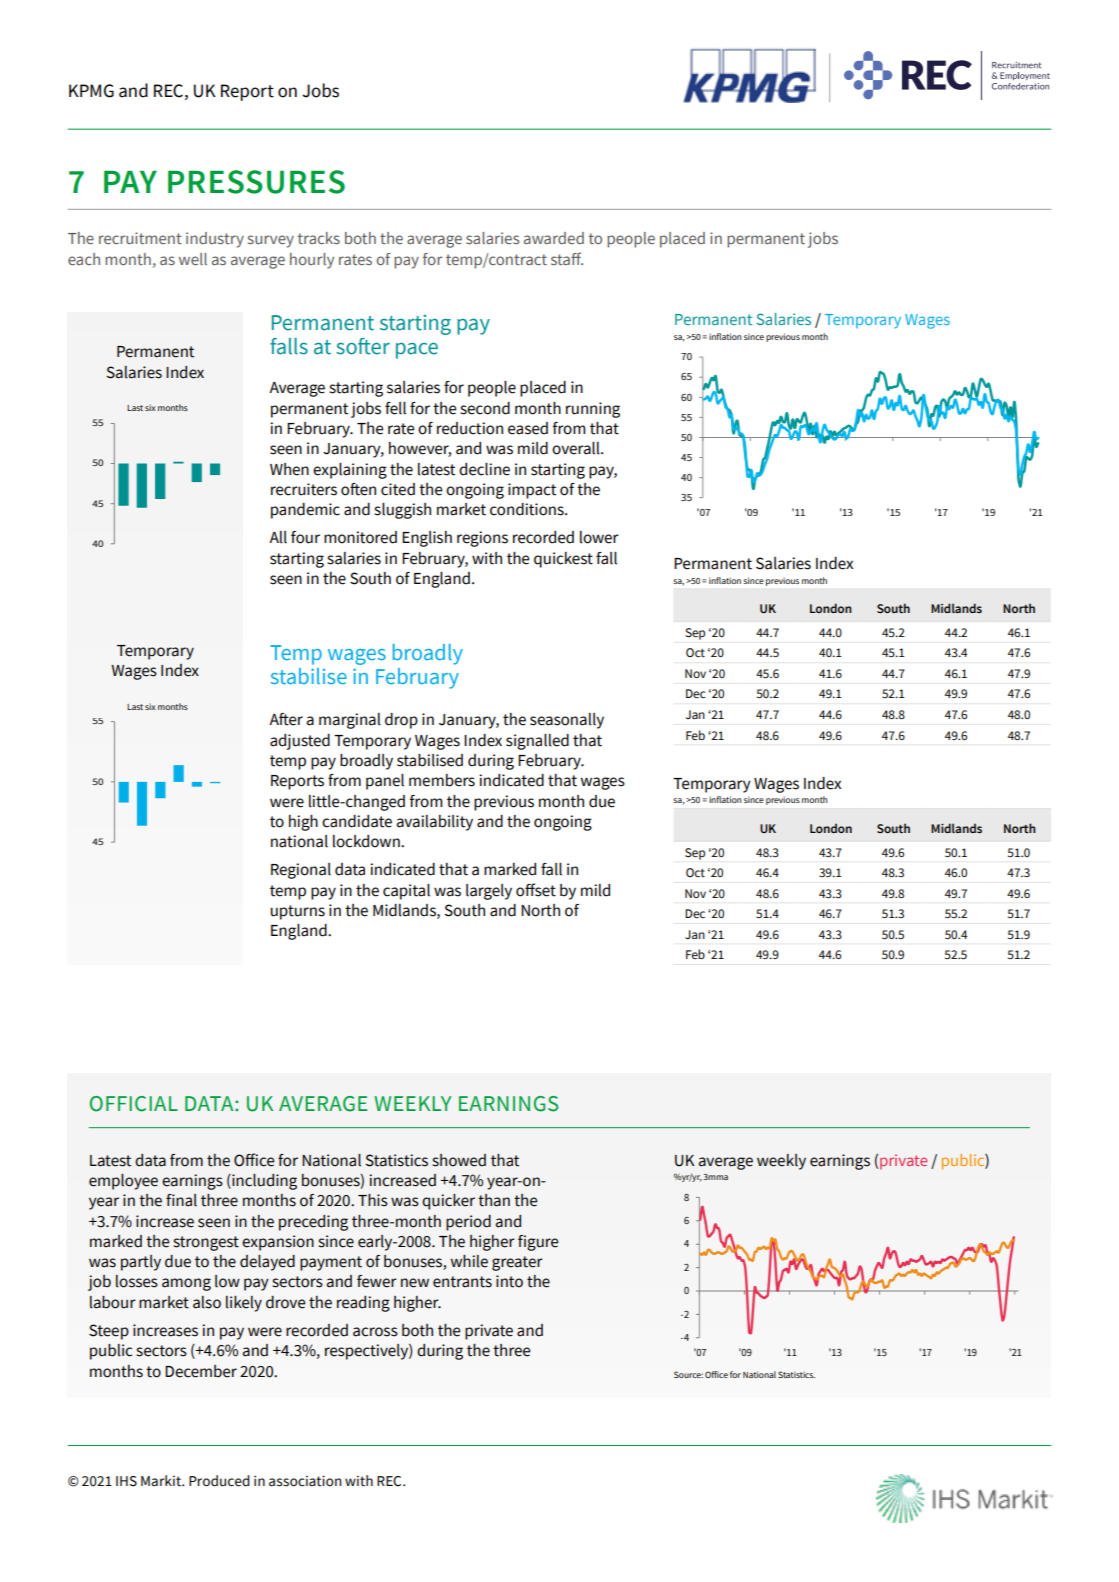  I want to click on monitored, so click(360, 537).
